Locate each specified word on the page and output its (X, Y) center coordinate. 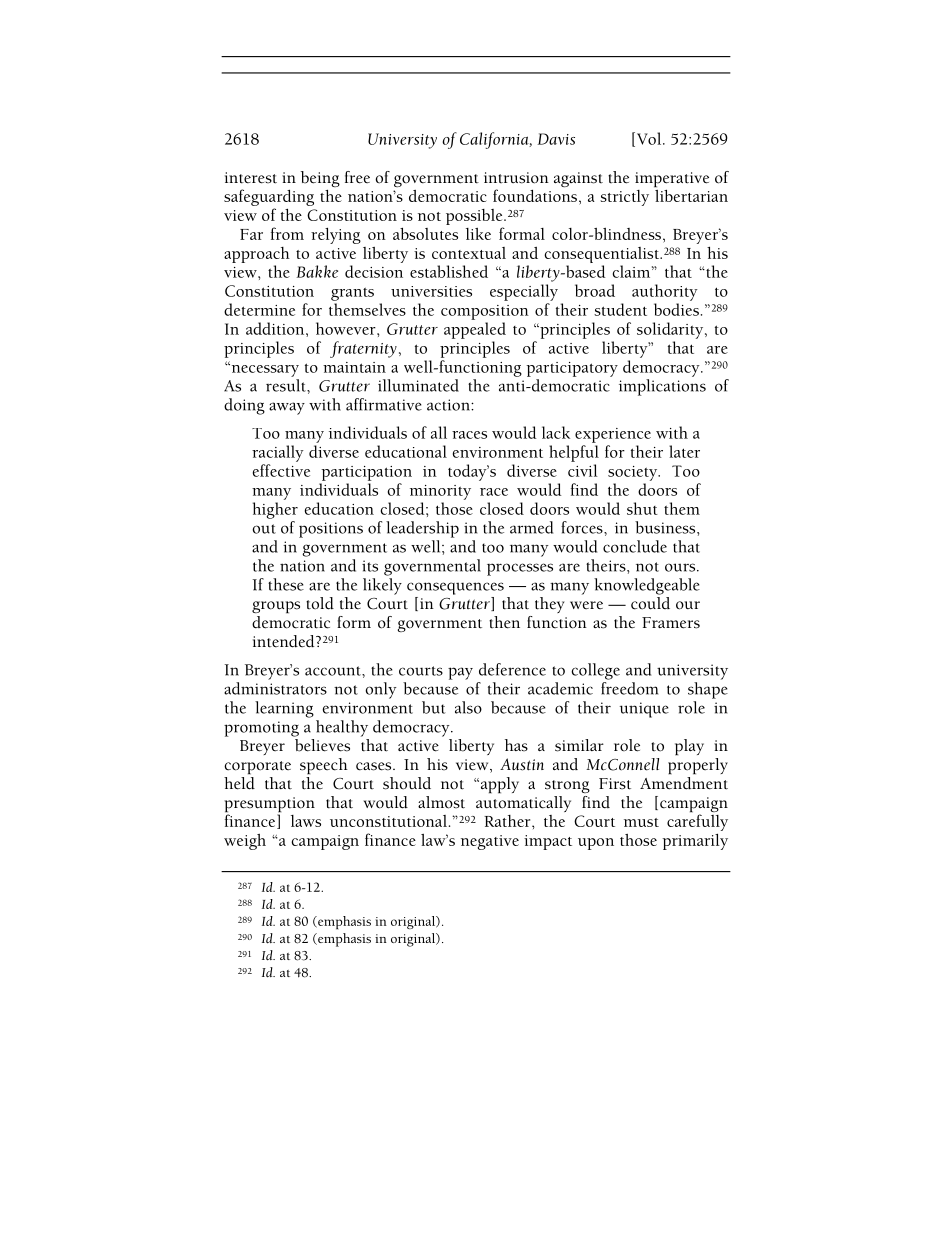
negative (490, 842)
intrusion (516, 178)
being (320, 179)
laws (306, 821)
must (641, 822)
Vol (649, 139)
